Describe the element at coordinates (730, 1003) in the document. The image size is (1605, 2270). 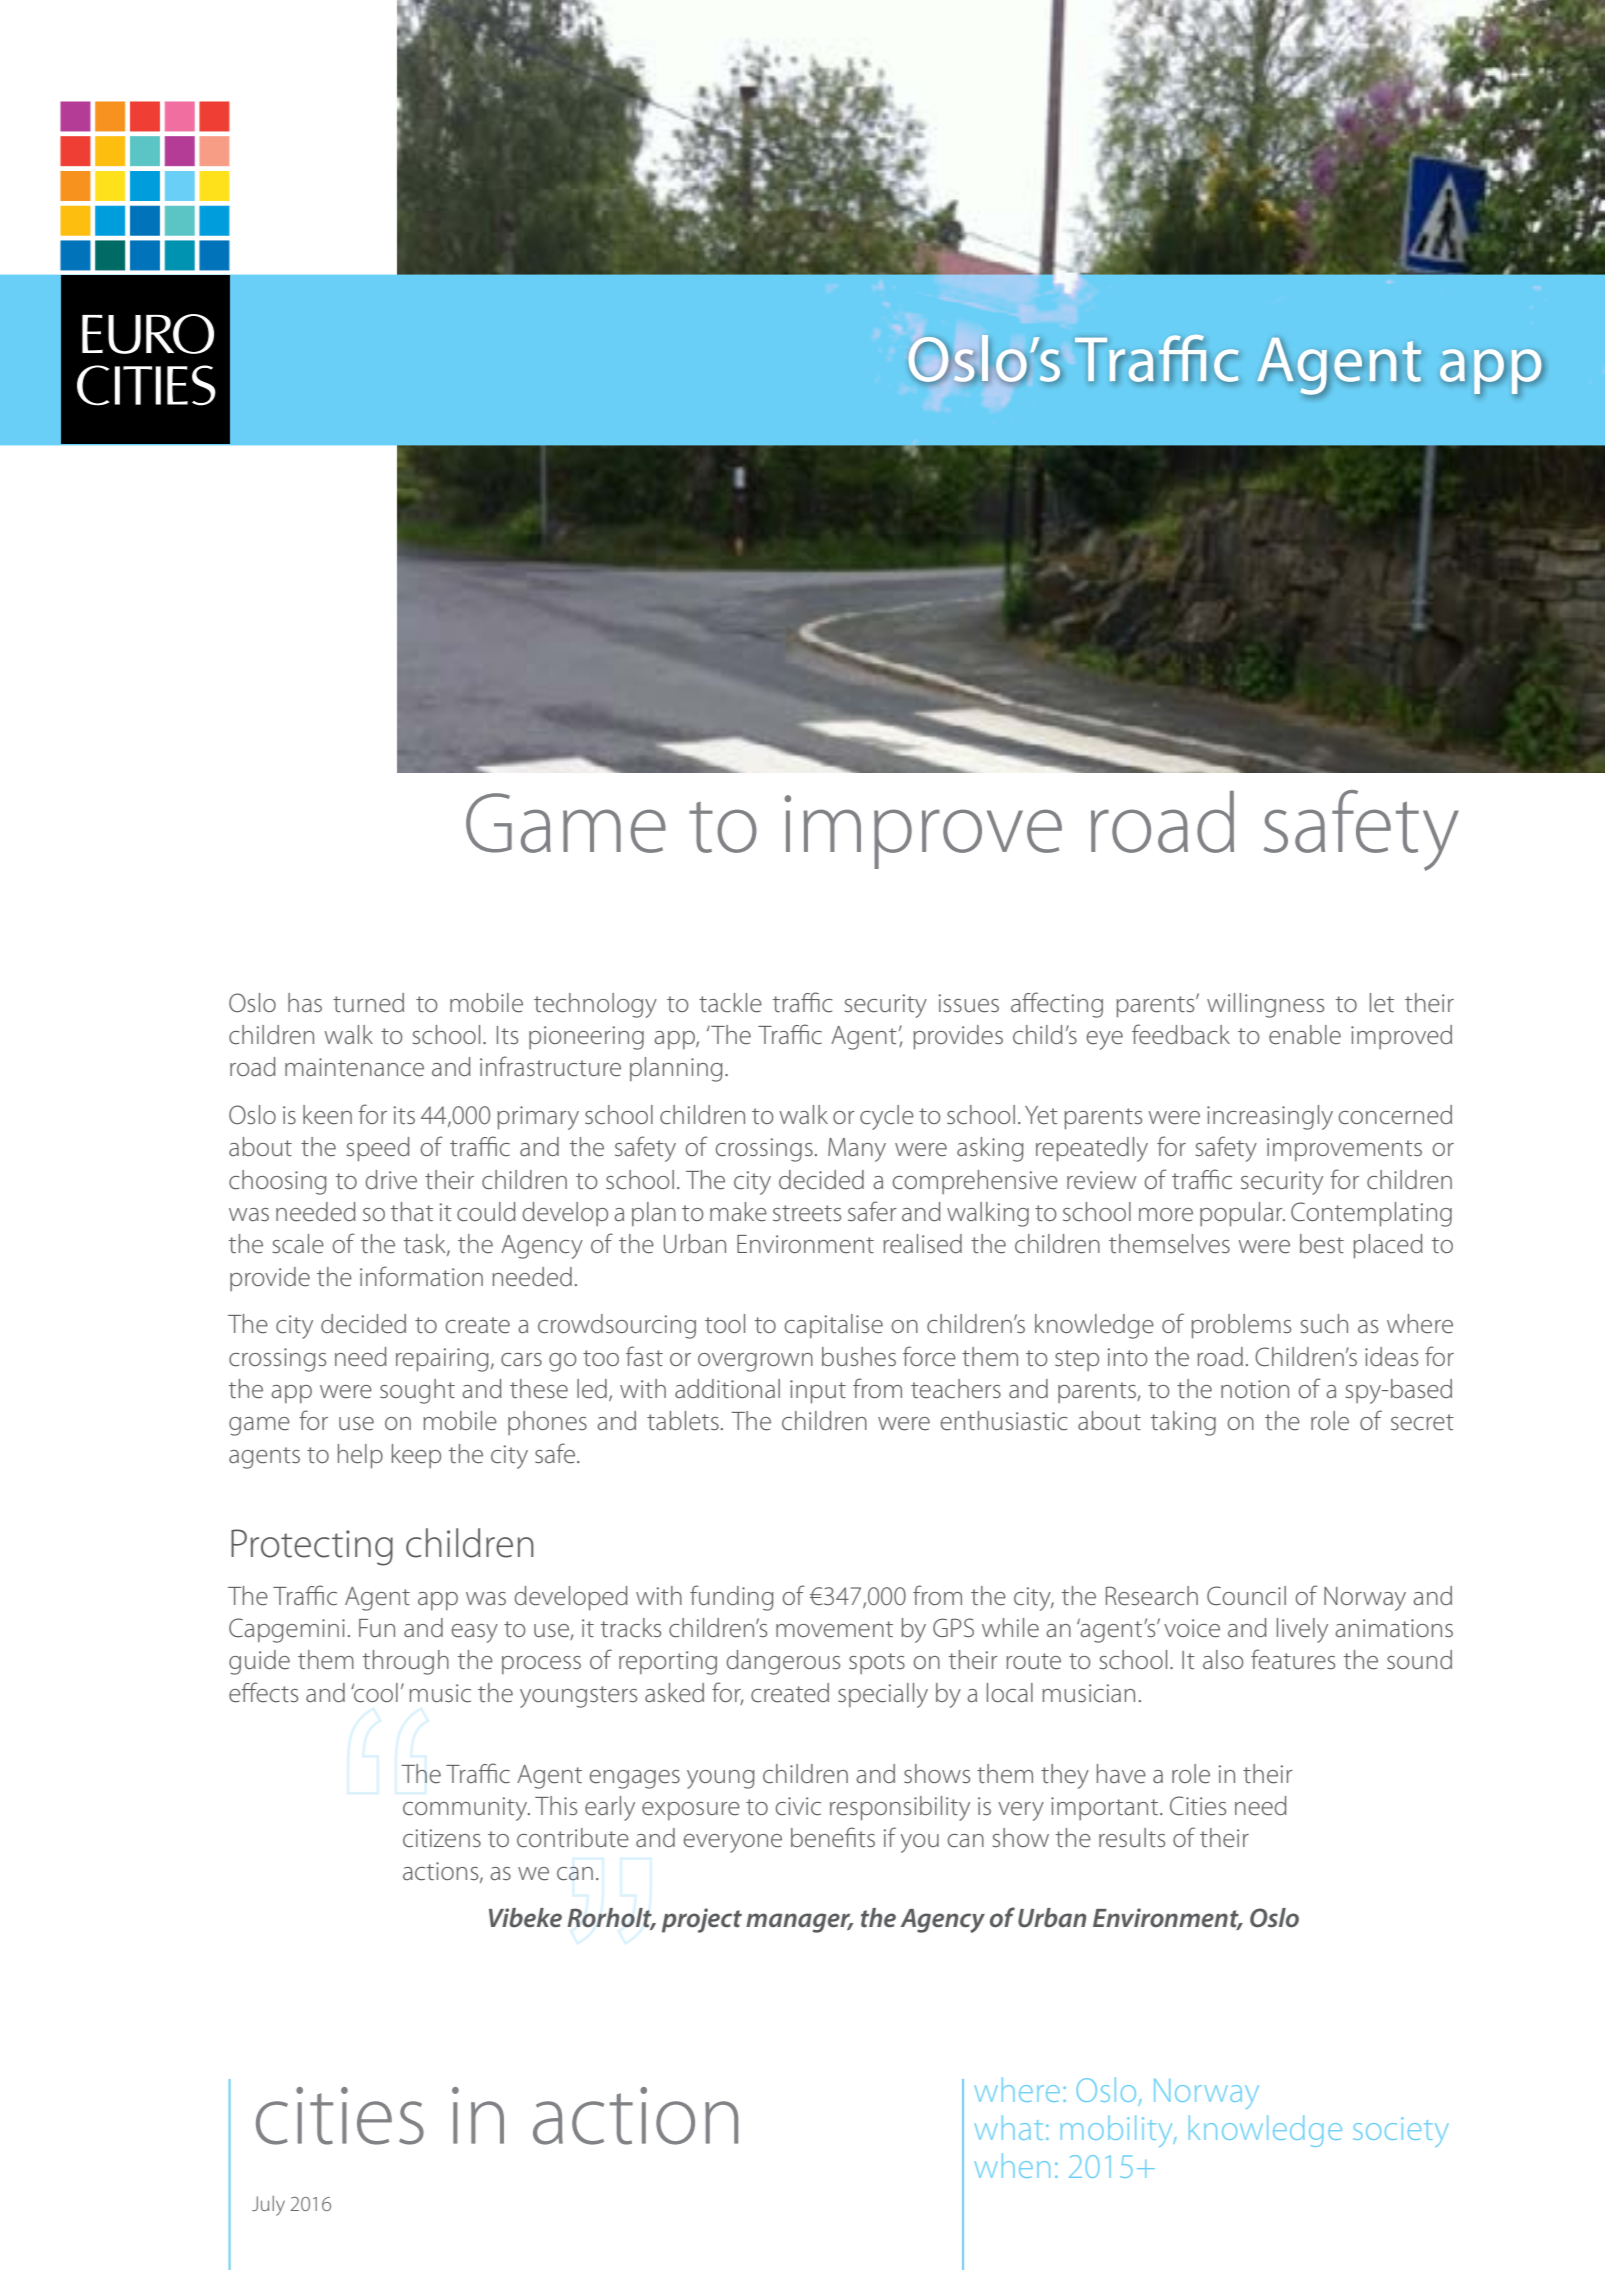
I see `tackle` at that location.
